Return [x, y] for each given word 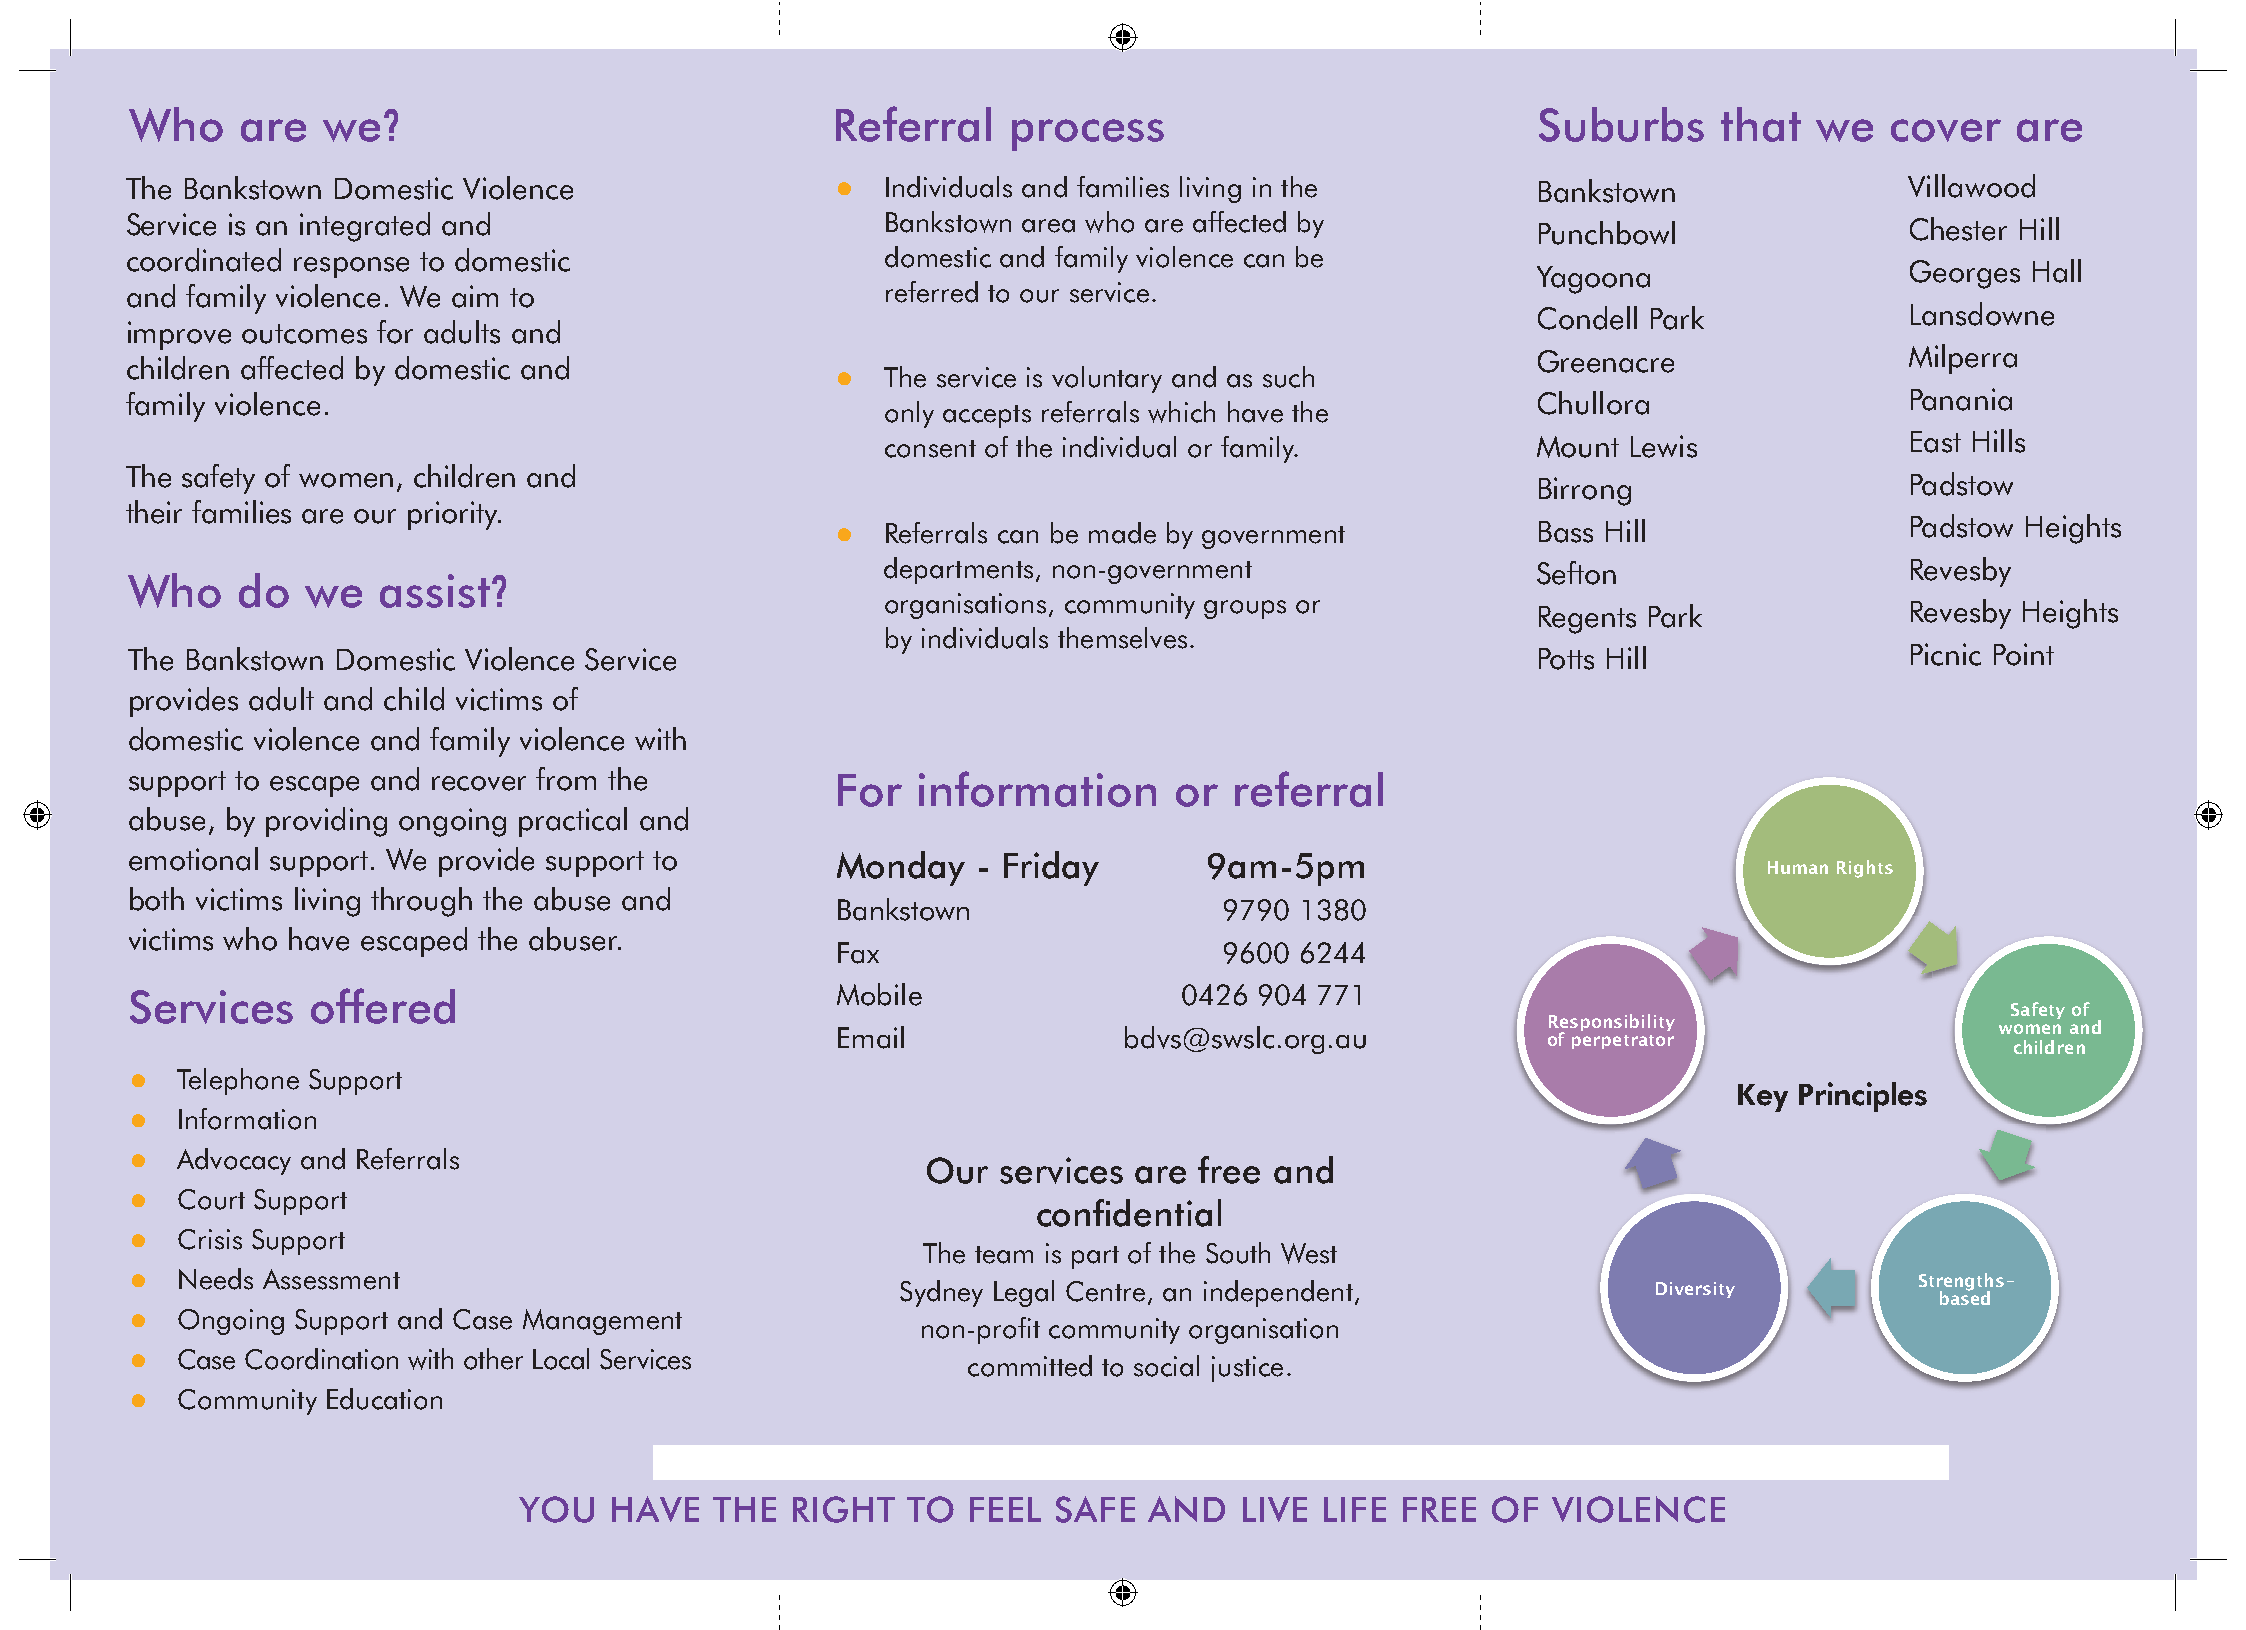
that [1761, 124]
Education [384, 1399]
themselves [1122, 638]
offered [383, 1006]
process [1088, 135]
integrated [365, 227]
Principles [1863, 1097]
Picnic [1946, 654]
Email [871, 1037]
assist [435, 591]
